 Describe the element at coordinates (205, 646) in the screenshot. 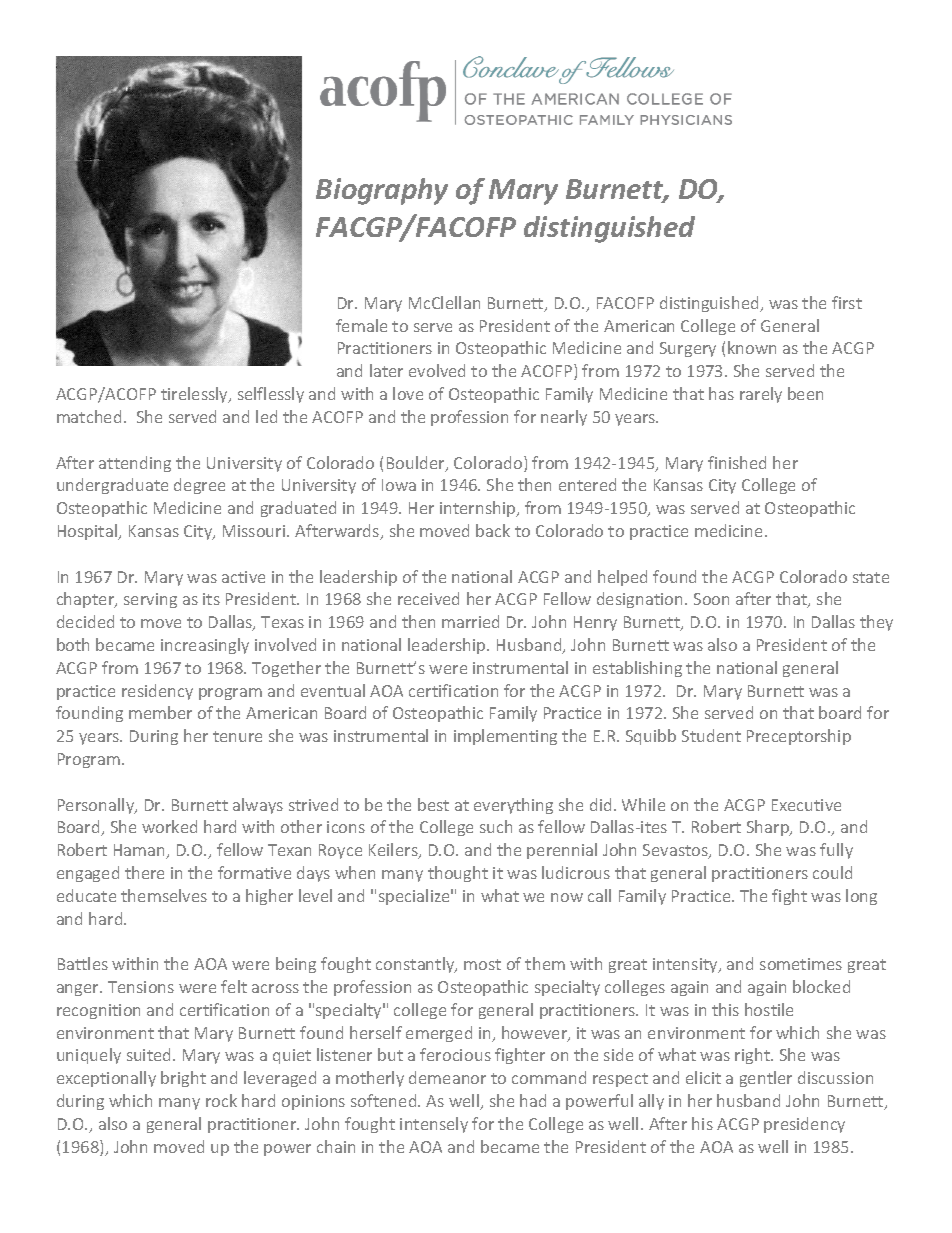

I see `increasingly` at that location.
